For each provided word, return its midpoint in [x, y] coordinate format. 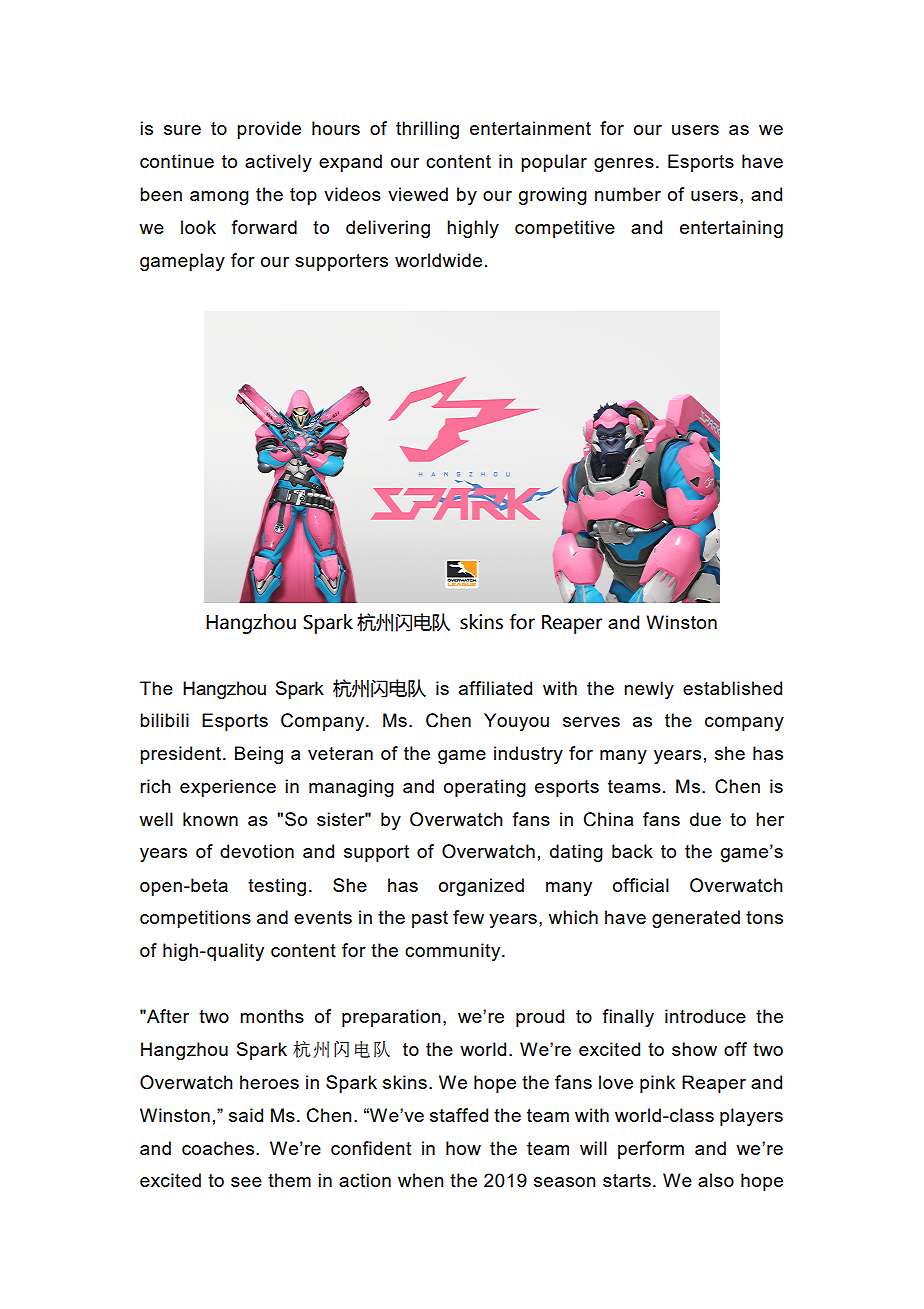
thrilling [427, 130]
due [705, 819]
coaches [219, 1148]
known [210, 819]
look [198, 227]
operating [485, 788]
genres [624, 165]
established [732, 688]
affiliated [495, 688]
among [219, 198]
